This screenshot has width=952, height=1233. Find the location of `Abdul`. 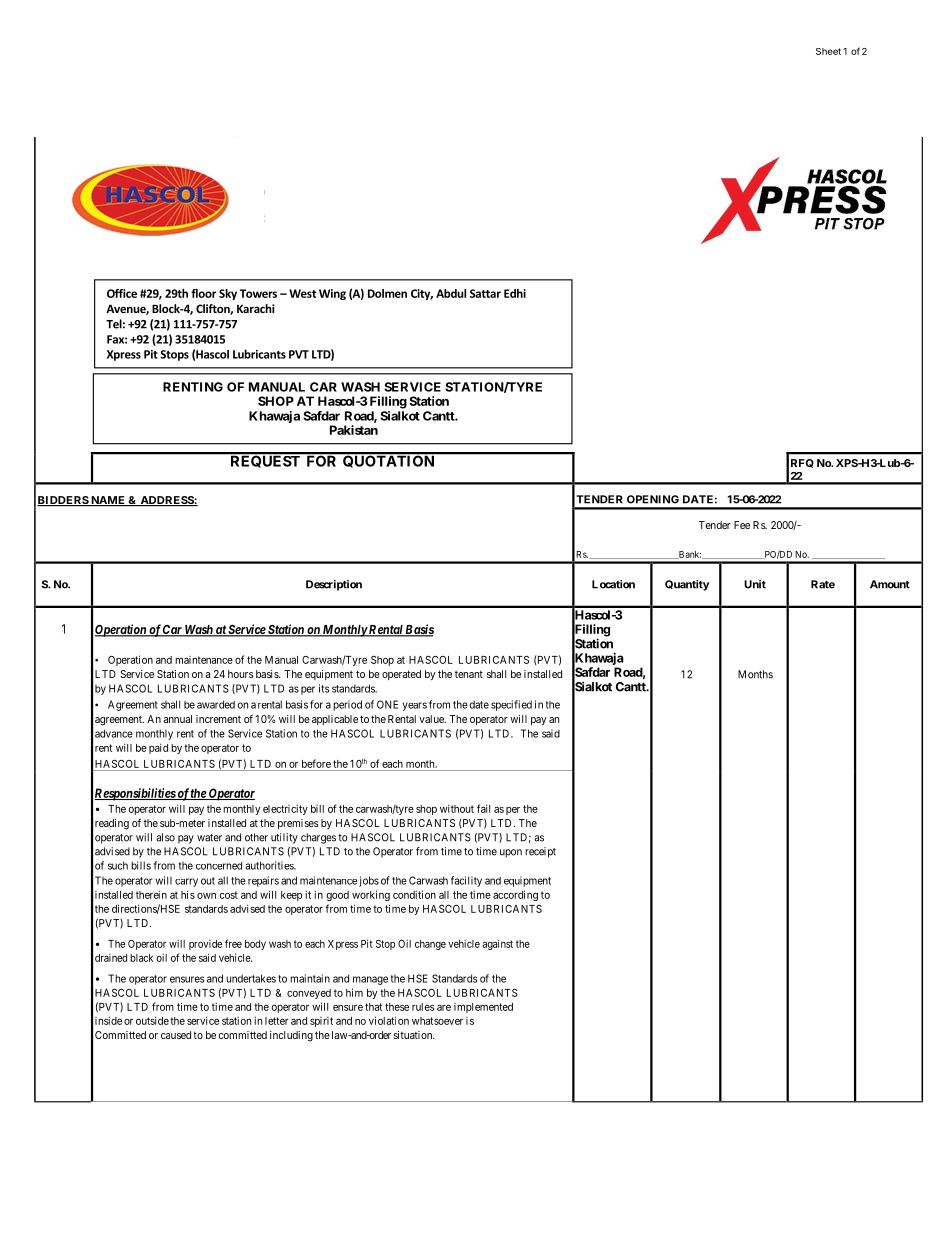

Abdul is located at coordinates (451, 293).
